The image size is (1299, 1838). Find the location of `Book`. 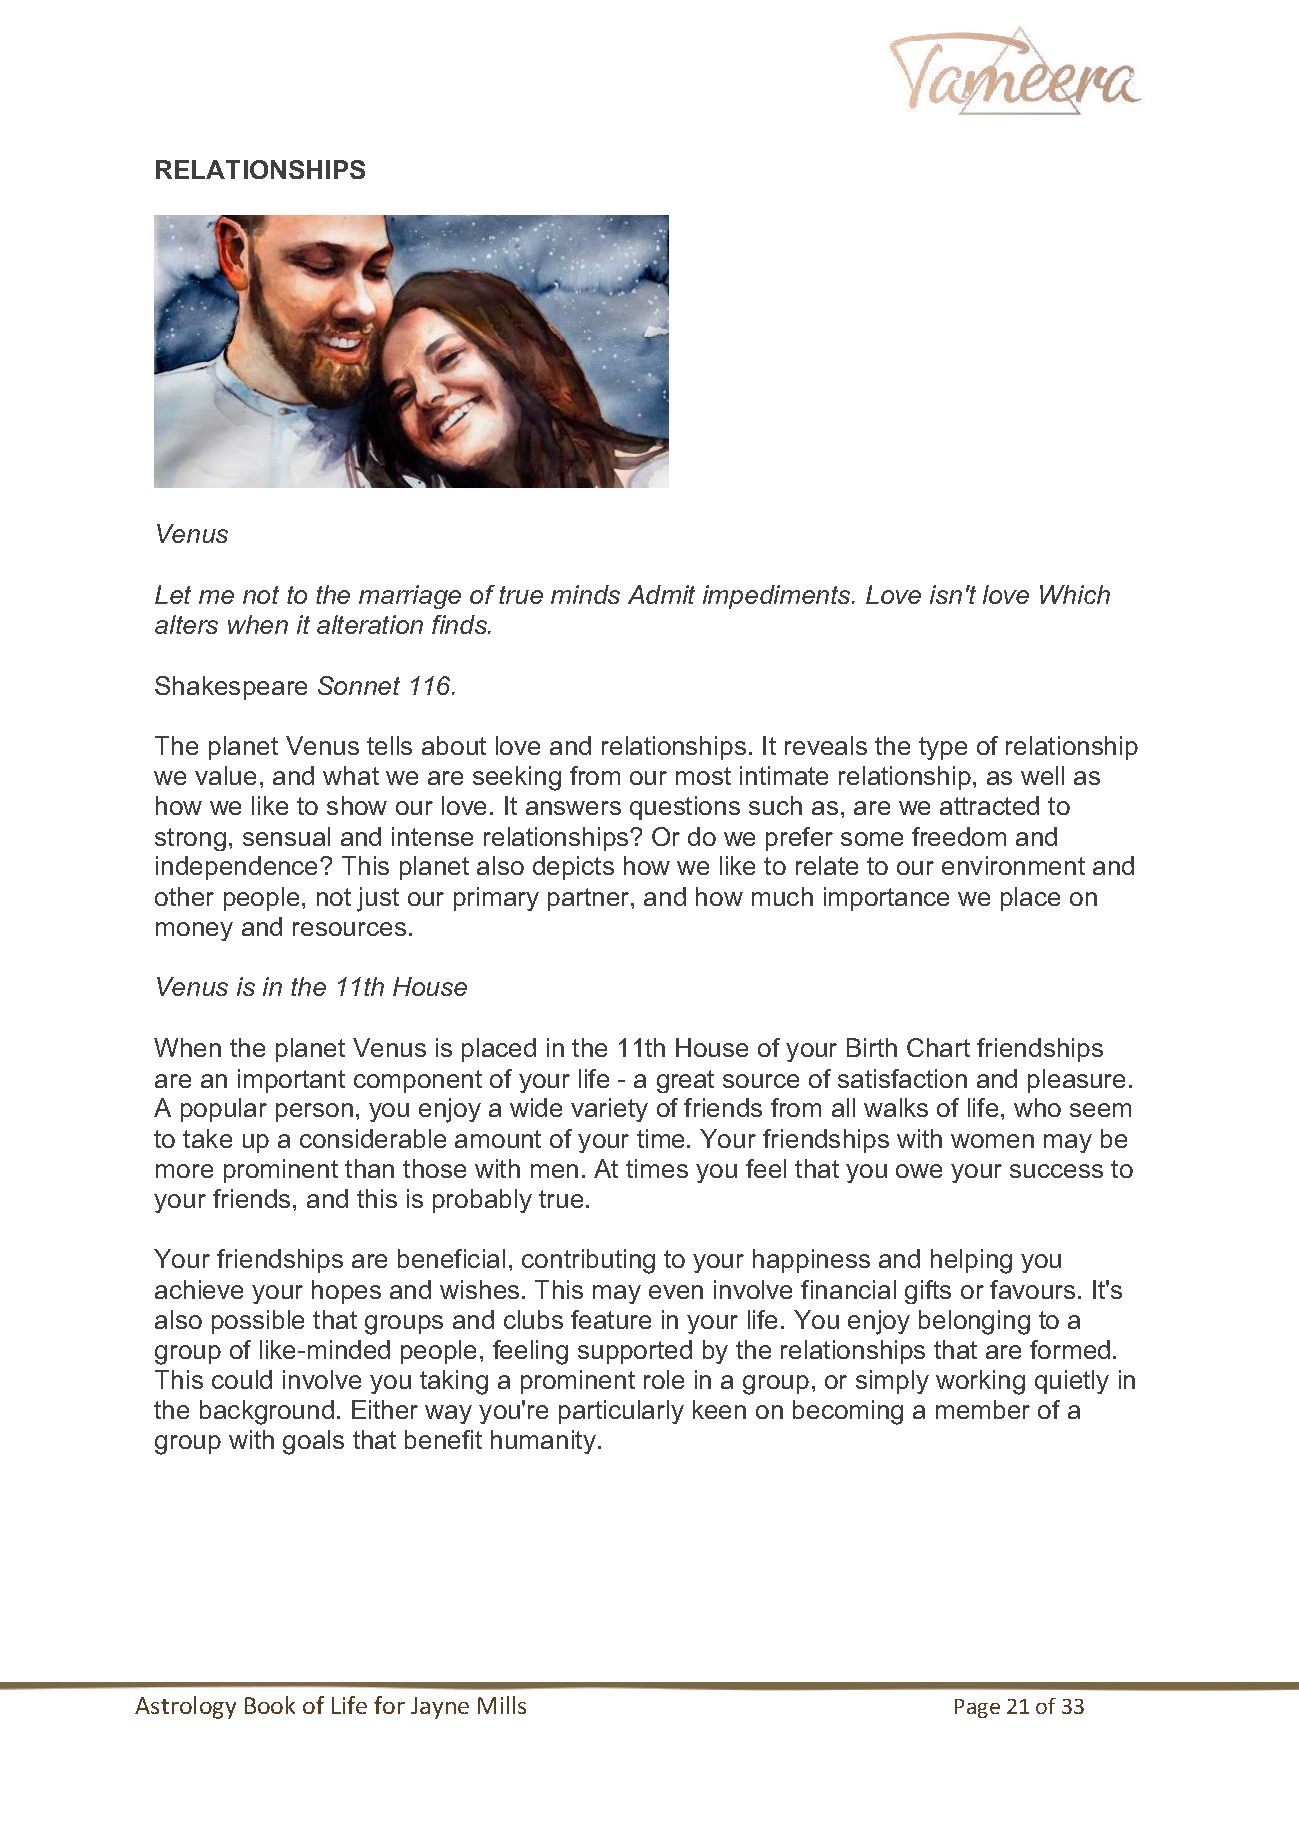

Book is located at coordinates (270, 1705).
